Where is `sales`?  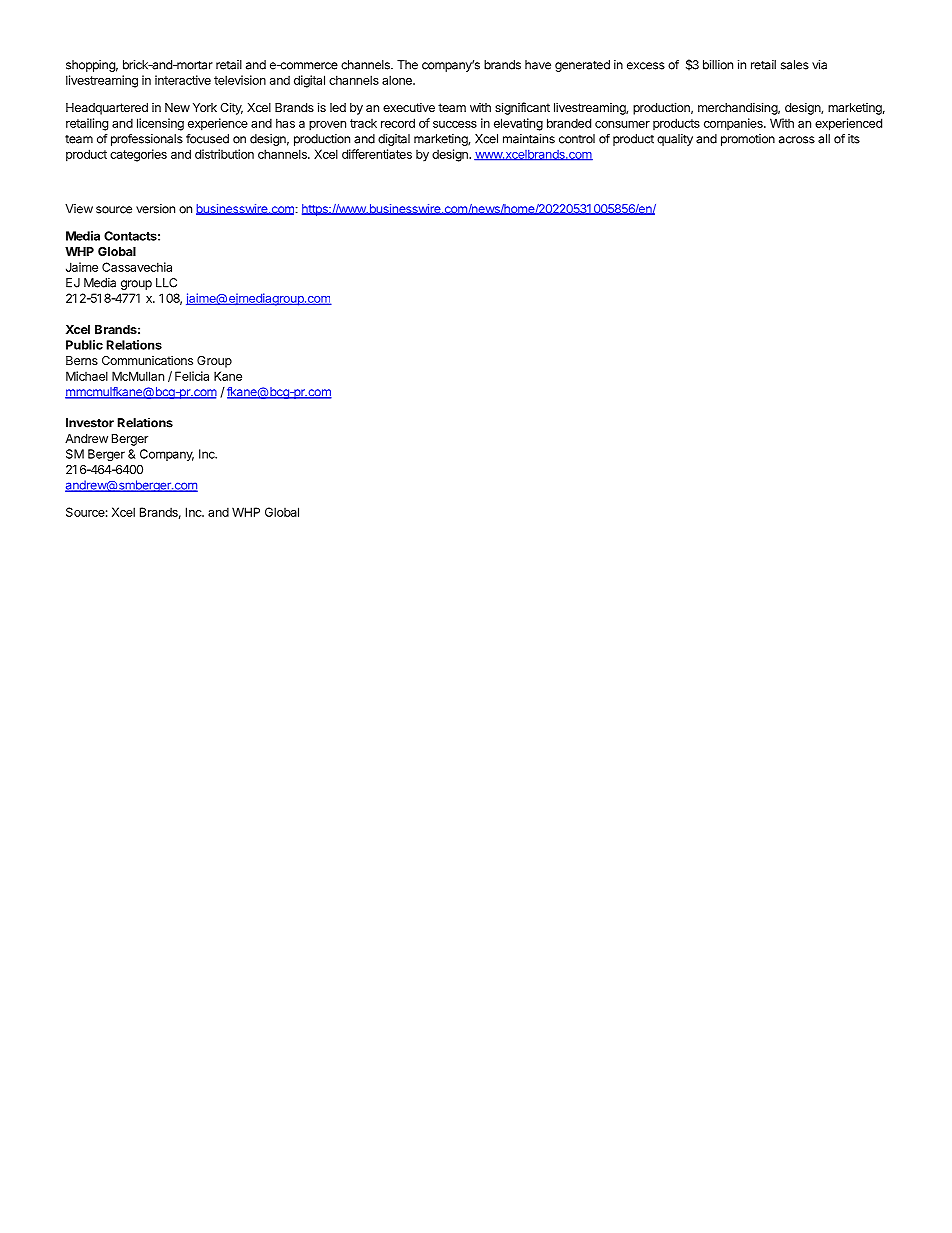
sales is located at coordinates (795, 65).
